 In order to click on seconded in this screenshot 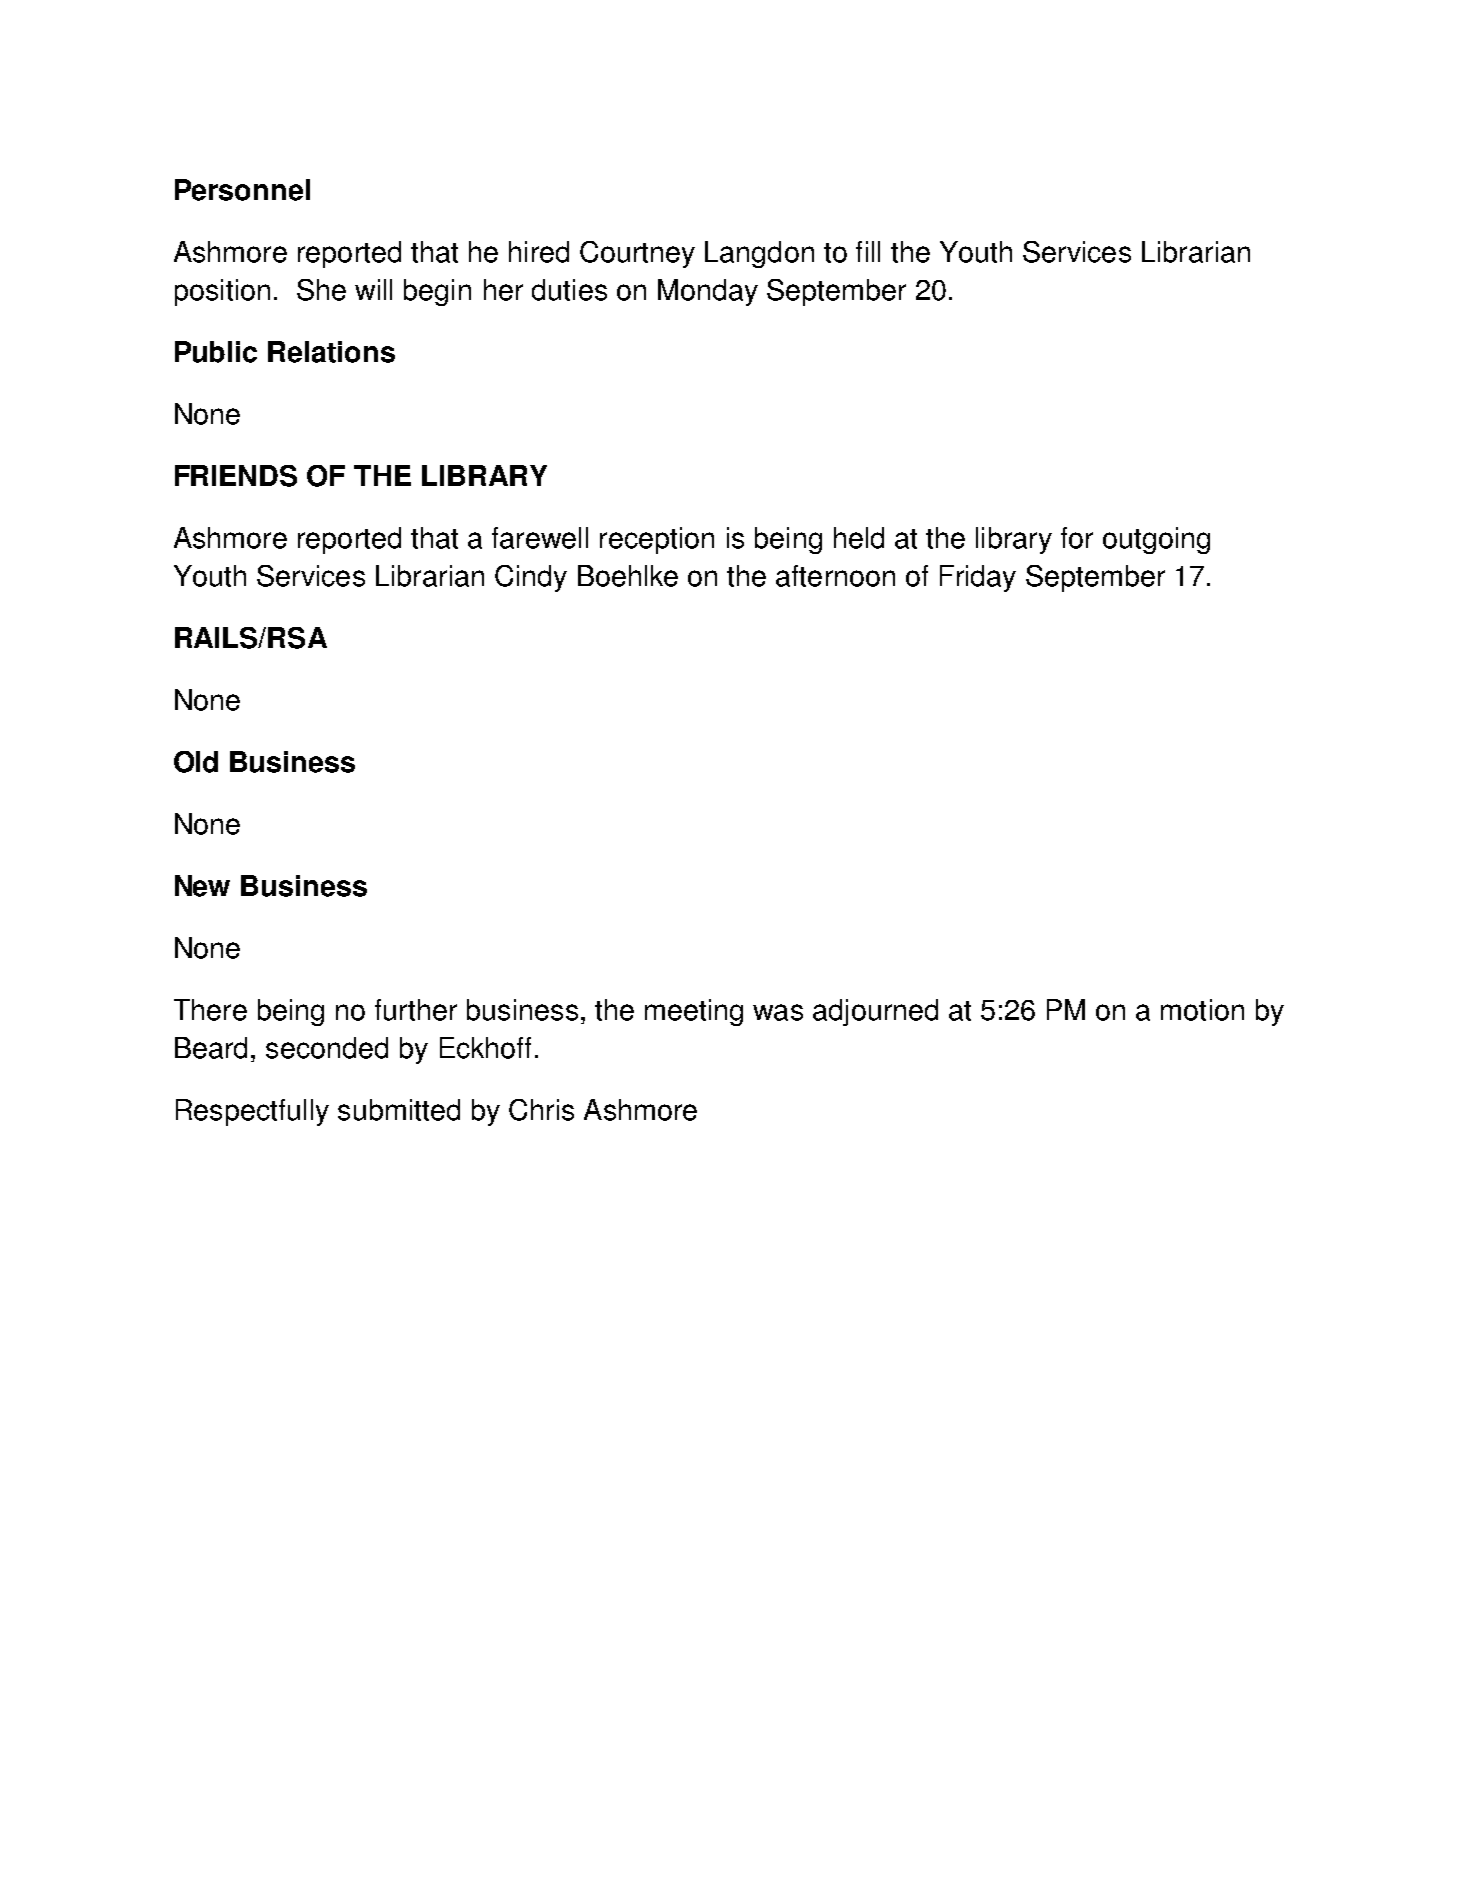, I will do `click(327, 1048)`.
